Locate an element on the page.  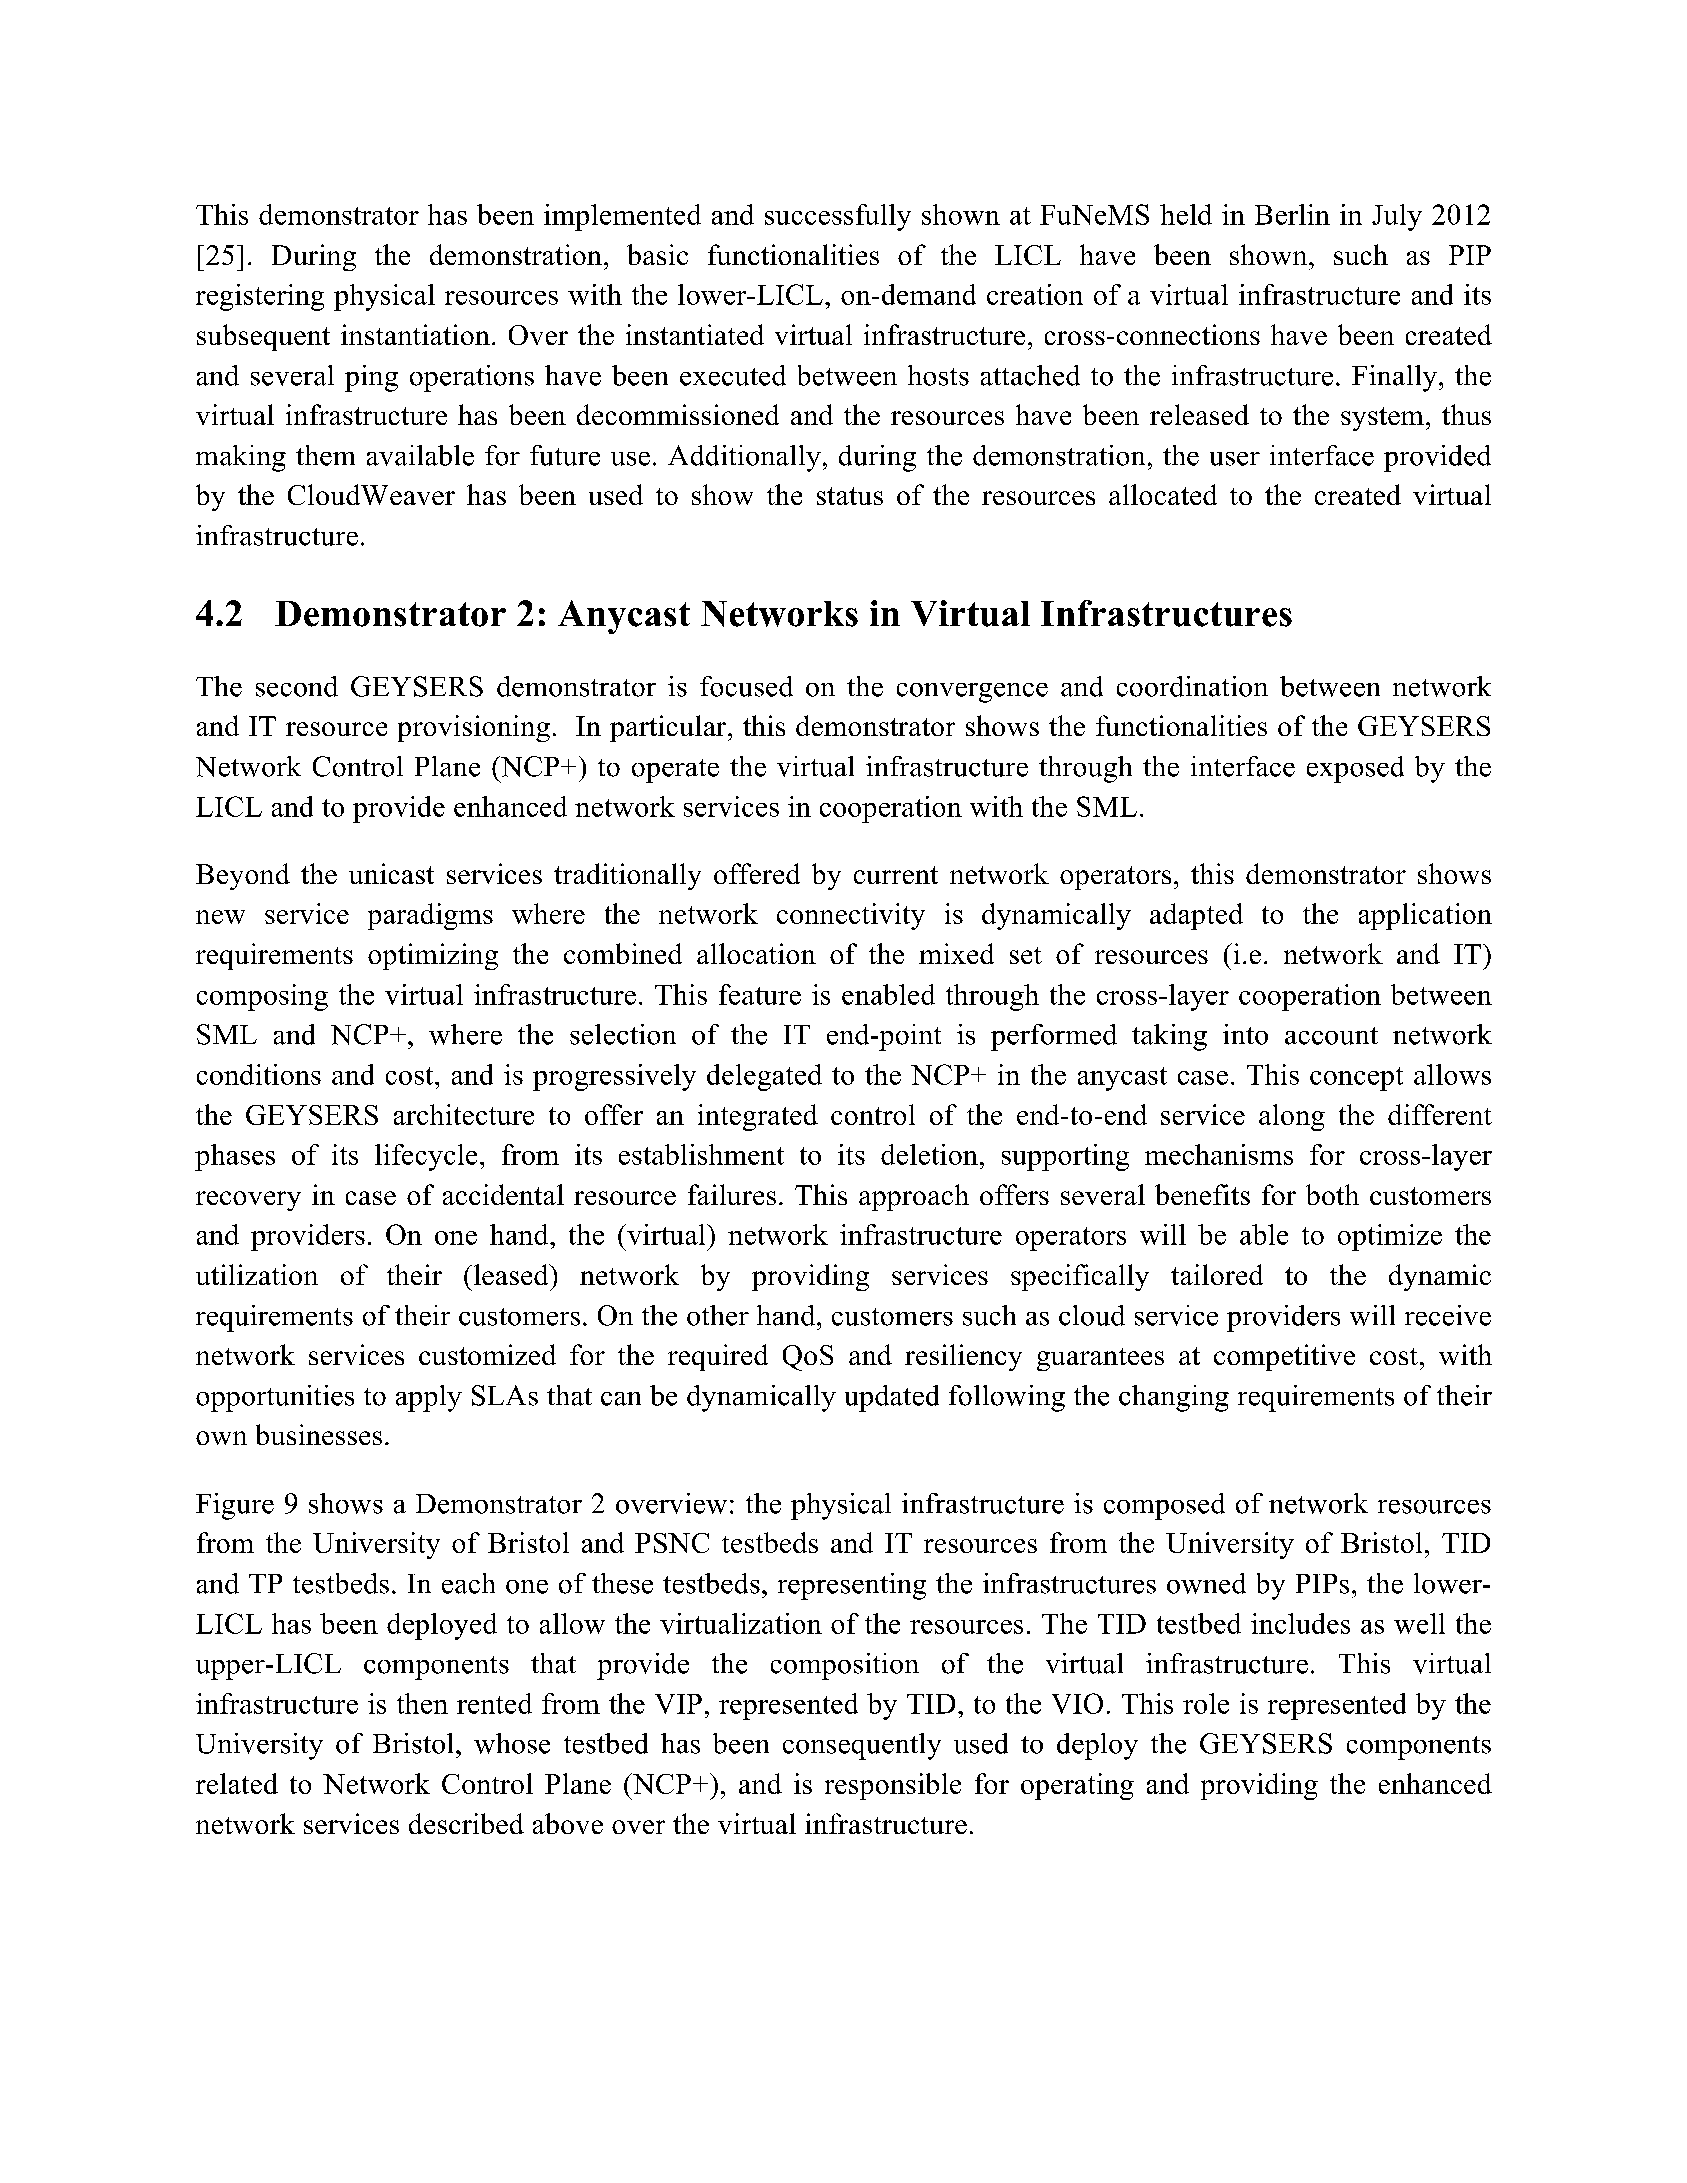
instantiation is located at coordinates (415, 334).
